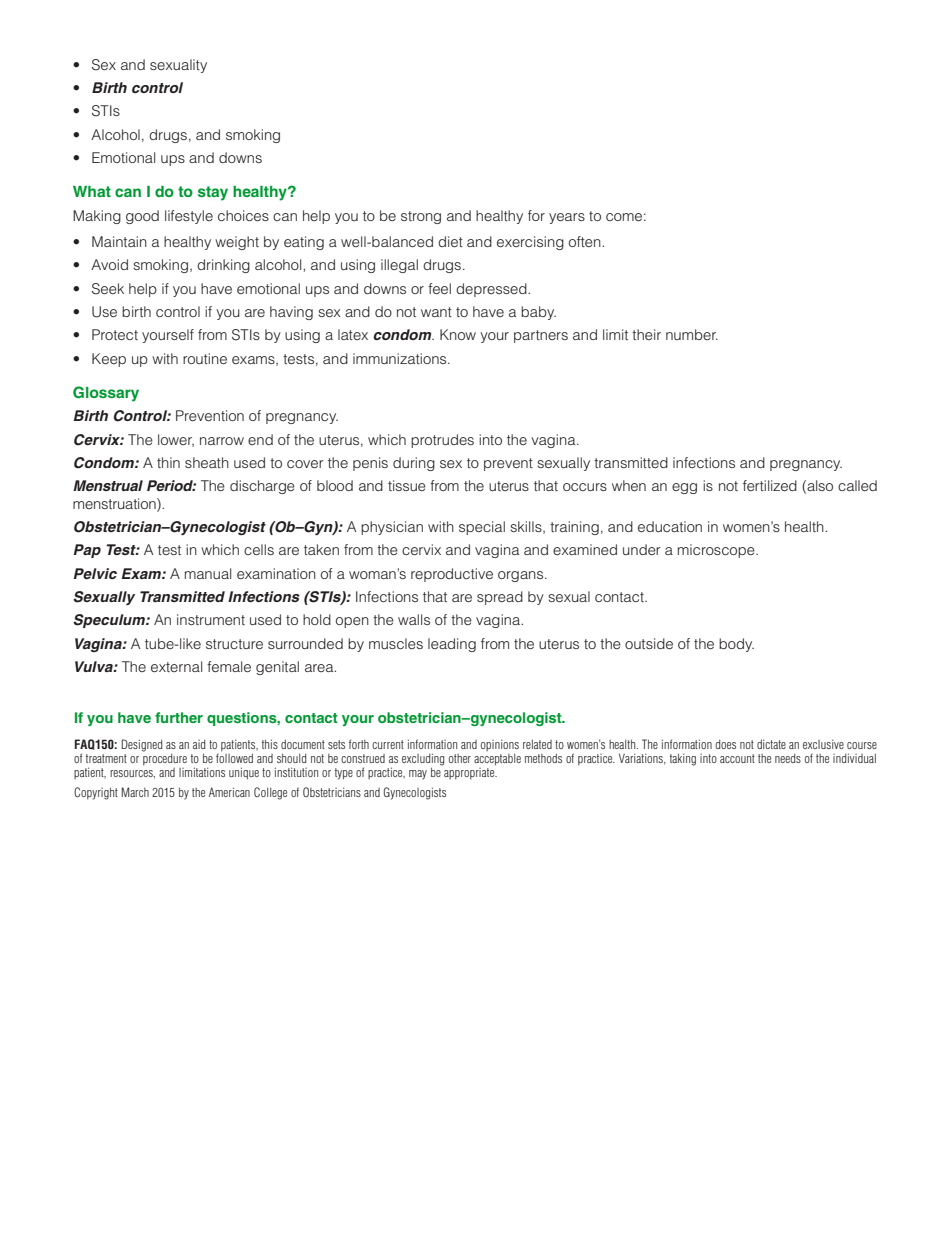 Image resolution: width=952 pixels, height=1233 pixels. Describe the element at coordinates (458, 334) in the screenshot. I see `Know` at that location.
